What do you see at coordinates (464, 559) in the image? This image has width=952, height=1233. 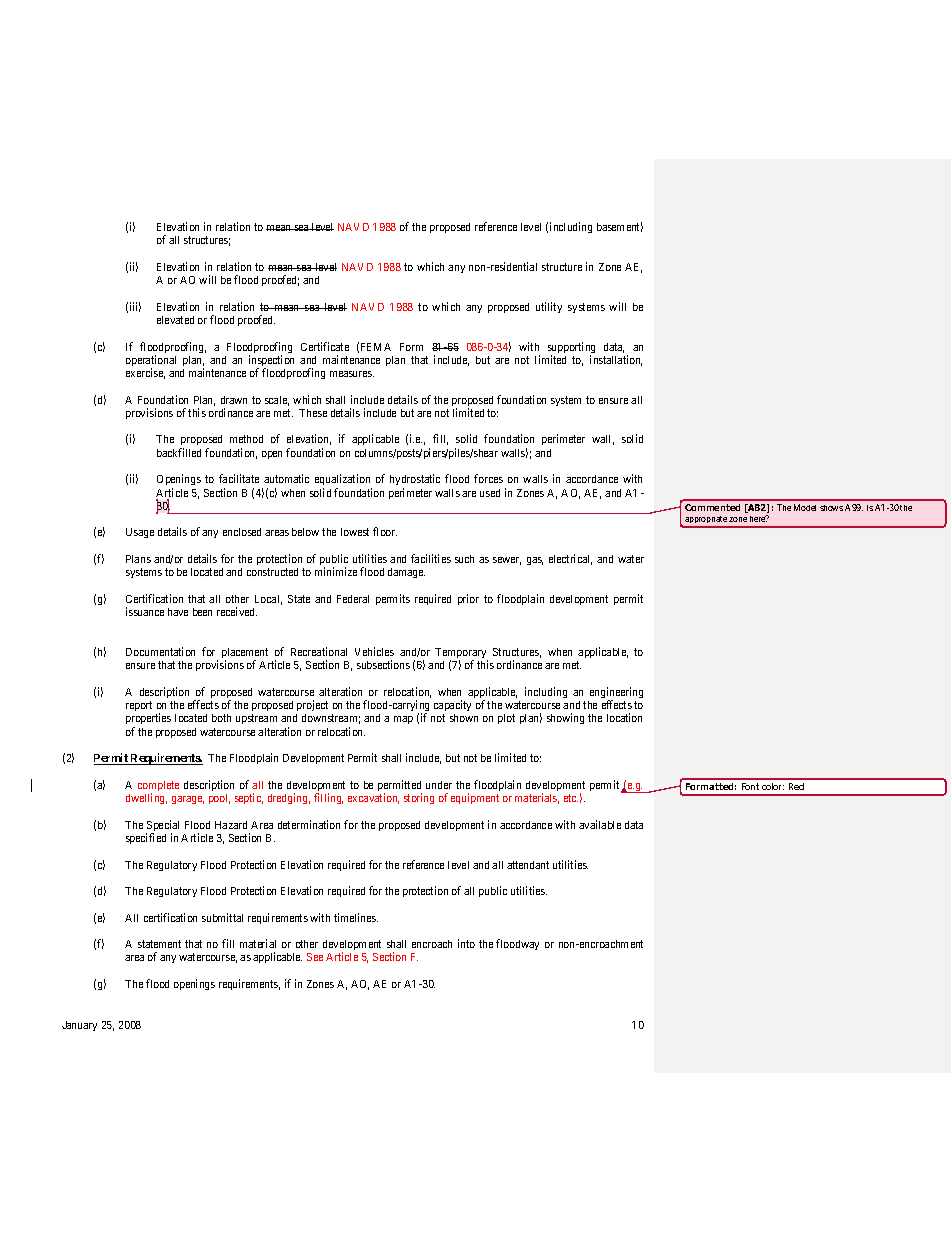 I see `such` at bounding box center [464, 559].
